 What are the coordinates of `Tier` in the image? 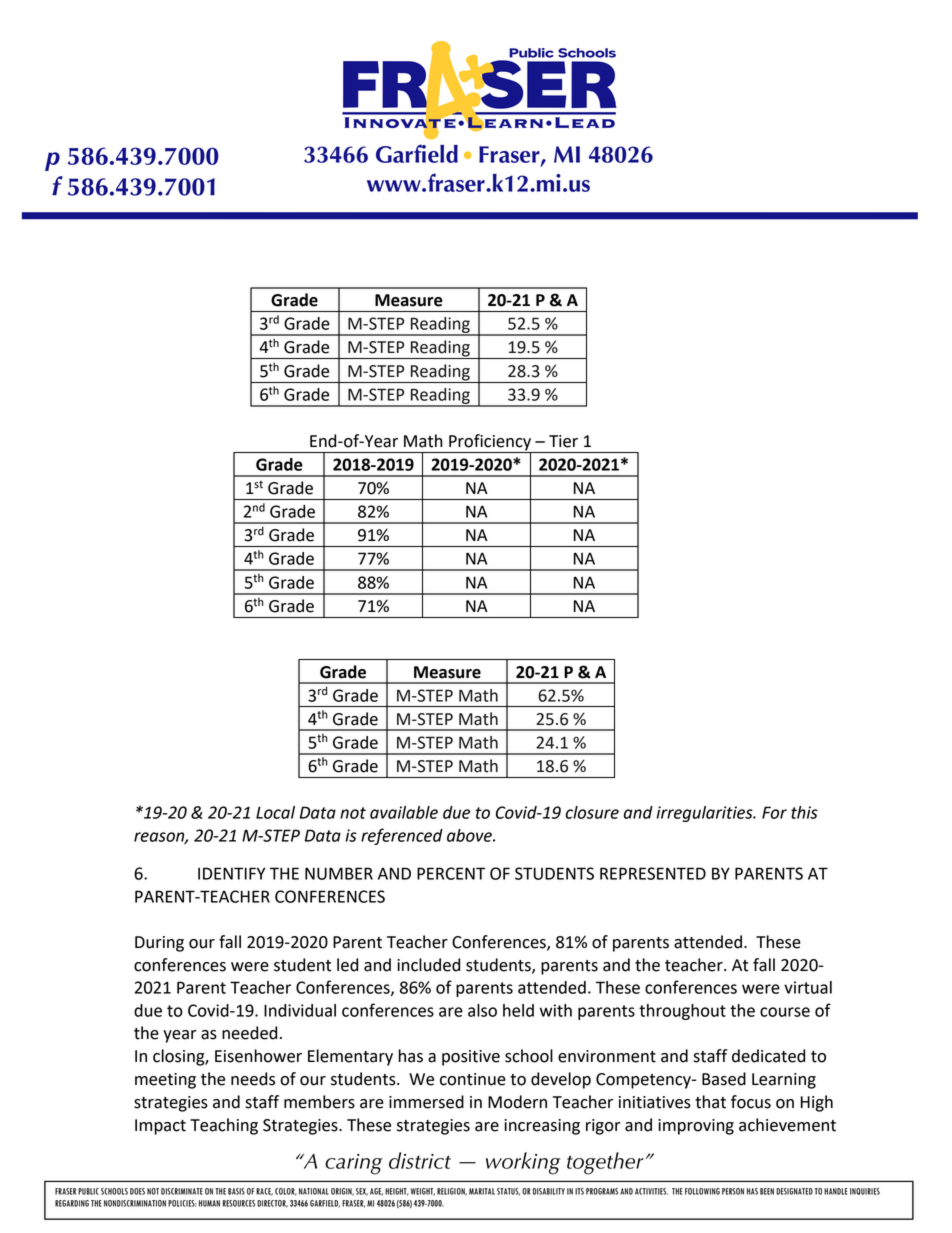 It's located at (563, 441).
